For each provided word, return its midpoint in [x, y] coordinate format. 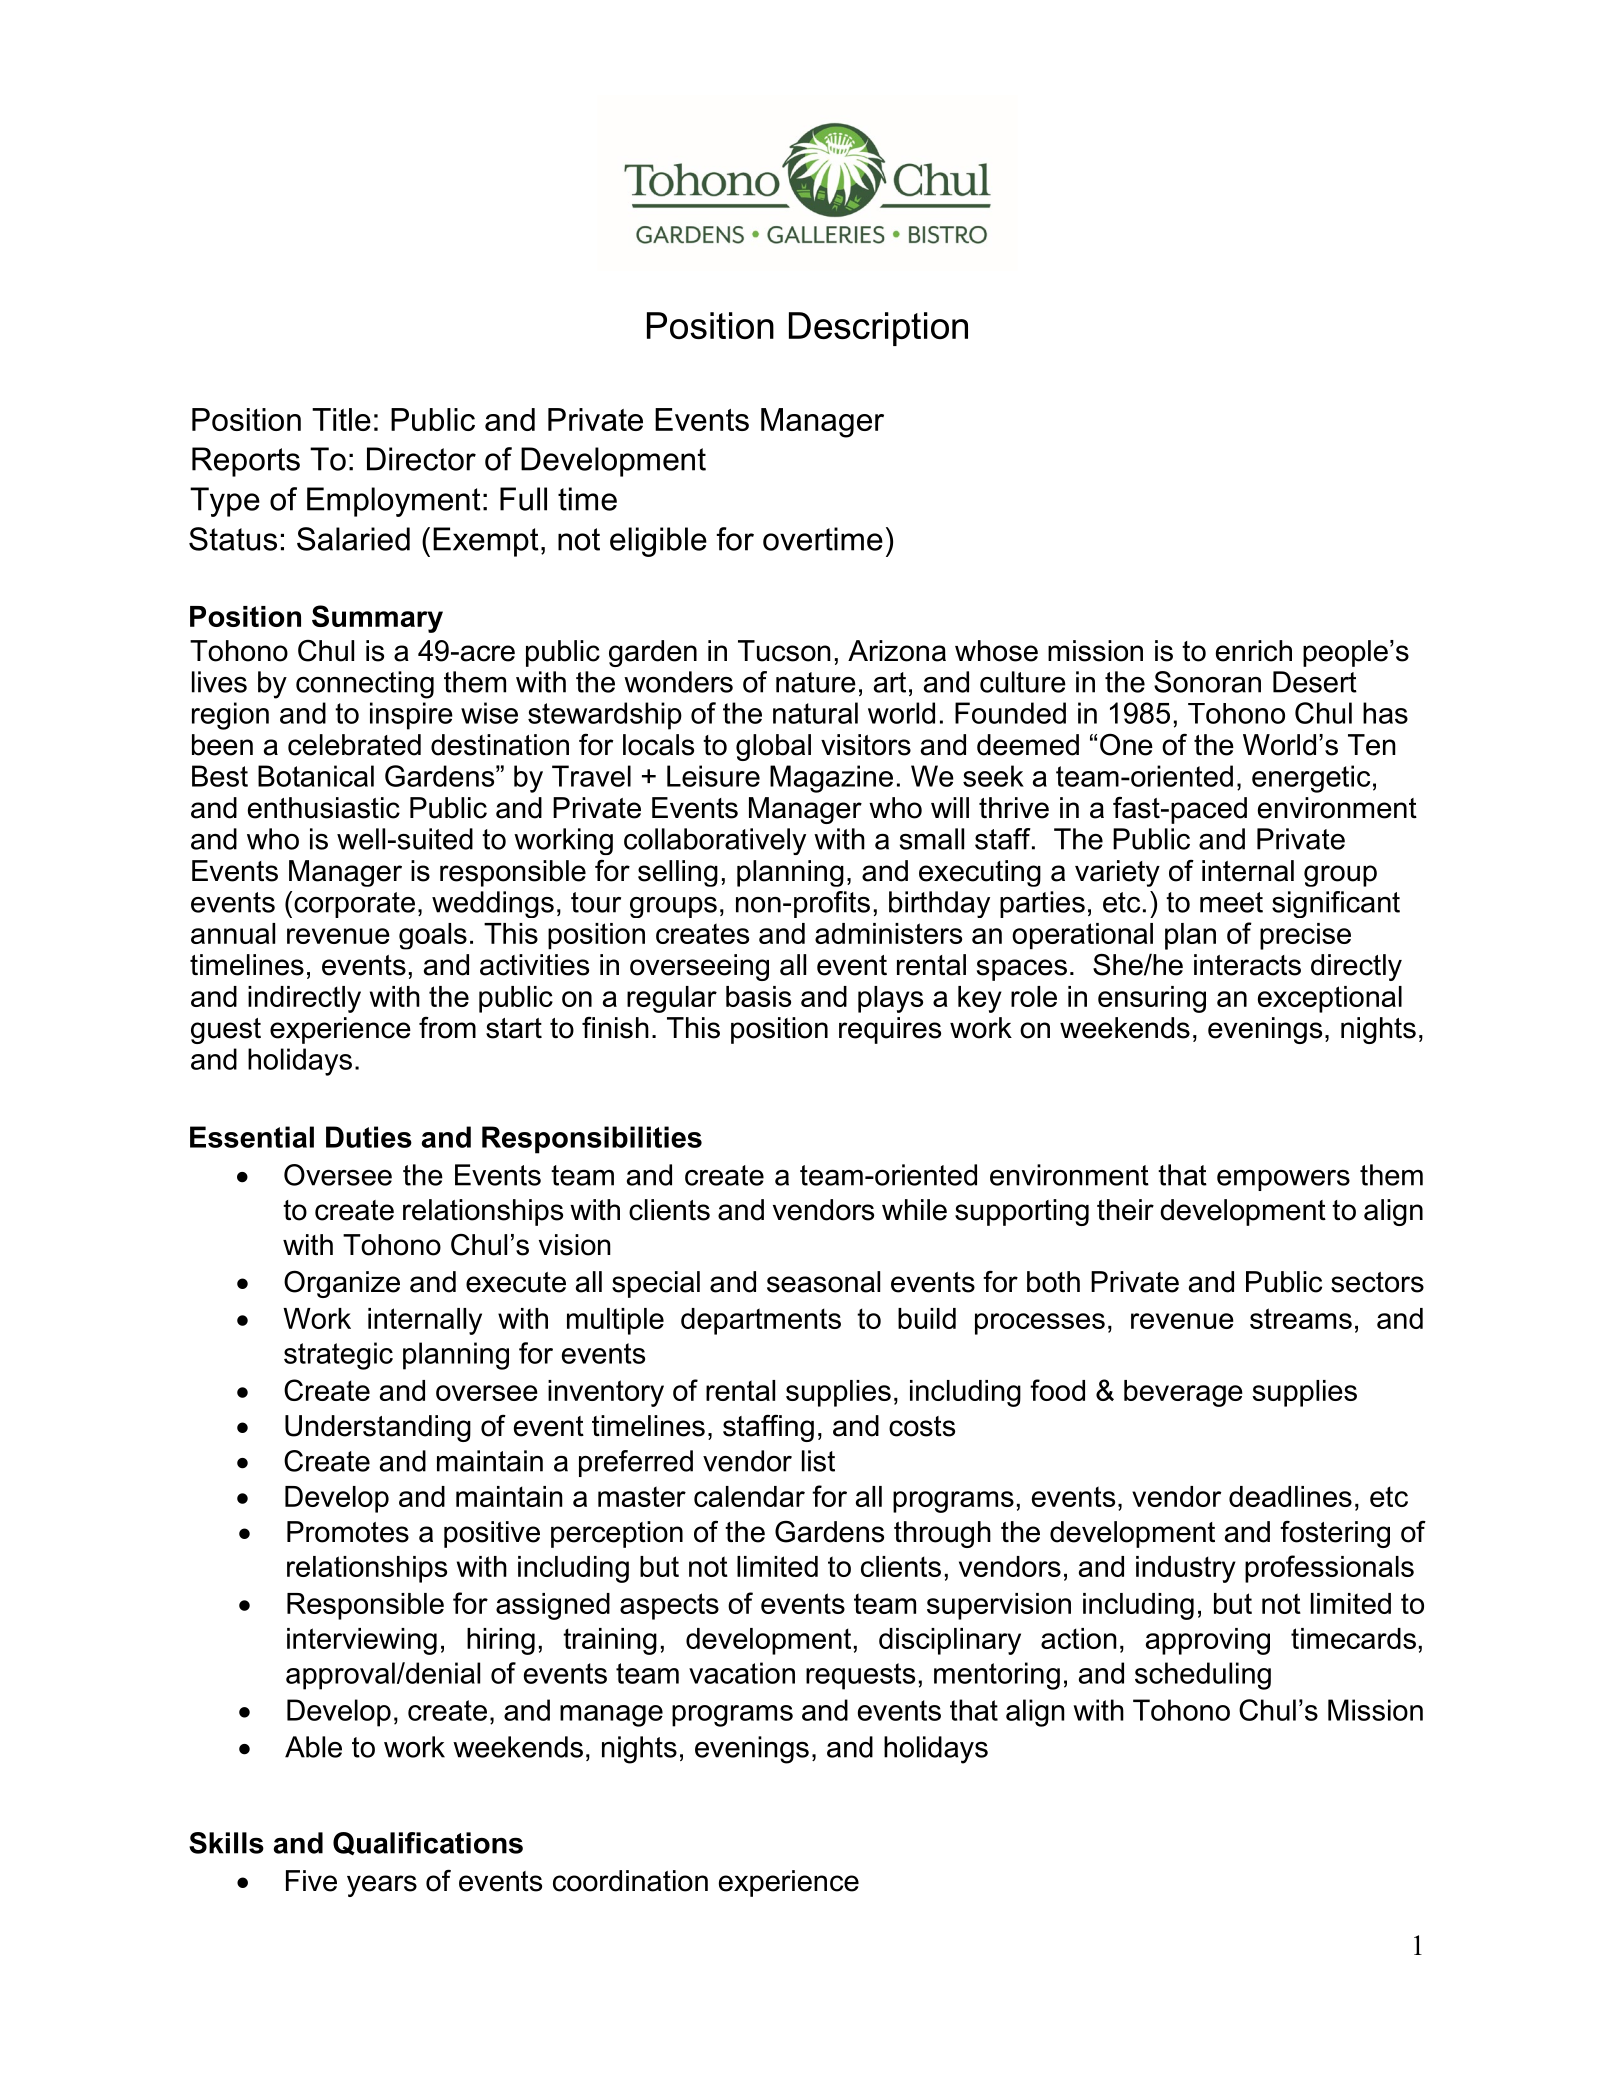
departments [761, 1321]
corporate [354, 905]
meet [1231, 902]
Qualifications [428, 1843]
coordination [630, 1881]
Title [341, 419]
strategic [338, 1356]
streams [1301, 1318]
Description [878, 329]
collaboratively [715, 841]
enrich [1254, 651]
